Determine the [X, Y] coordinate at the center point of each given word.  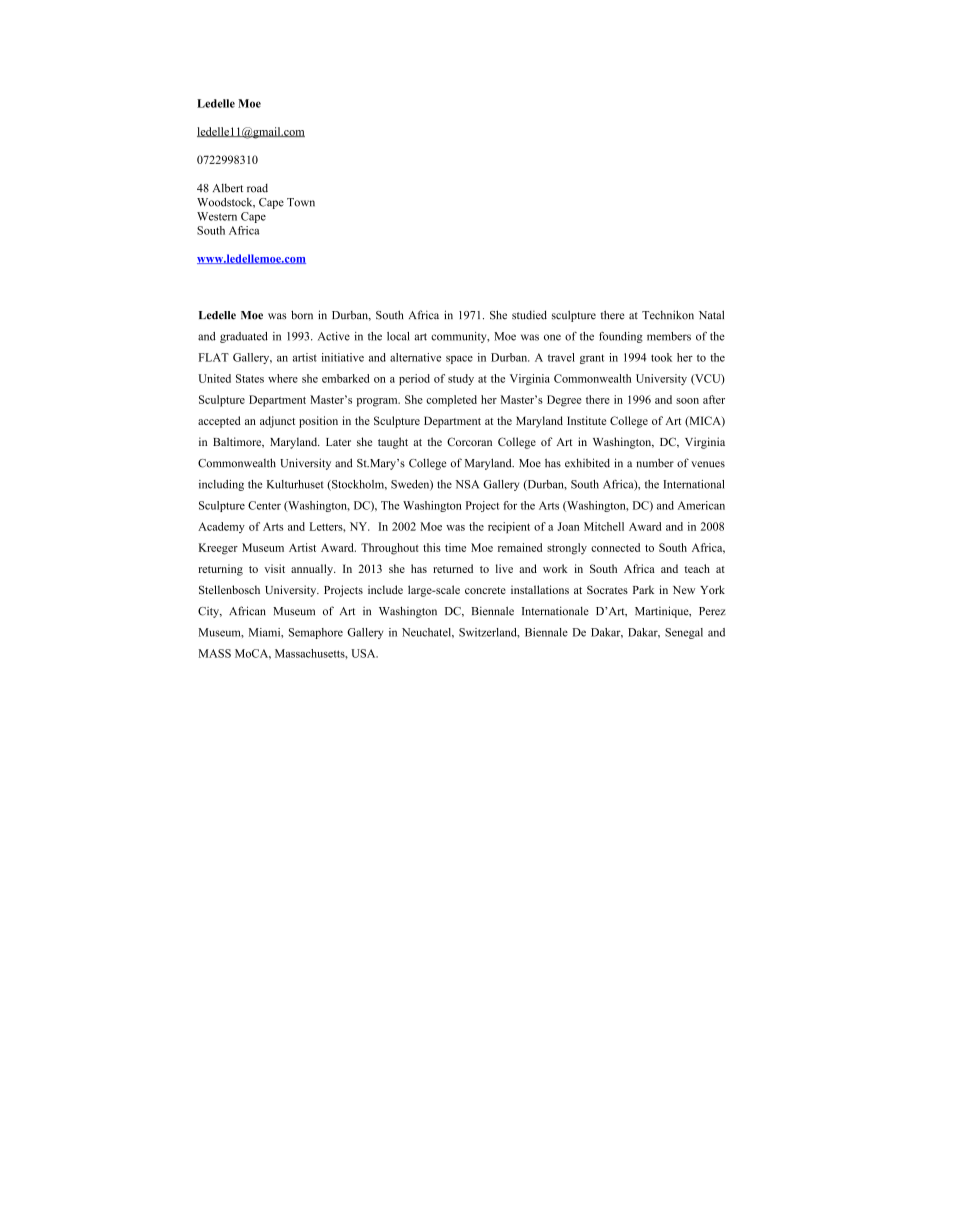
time [455, 547]
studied [529, 315]
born [302, 315]
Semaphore [316, 633]
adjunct [277, 422]
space [459, 360]
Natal [711, 314]
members [669, 336]
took [661, 357]
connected [615, 547]
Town [301, 202]
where [283, 378]
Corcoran [469, 441]
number [655, 463]
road [257, 188]
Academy [221, 527]
